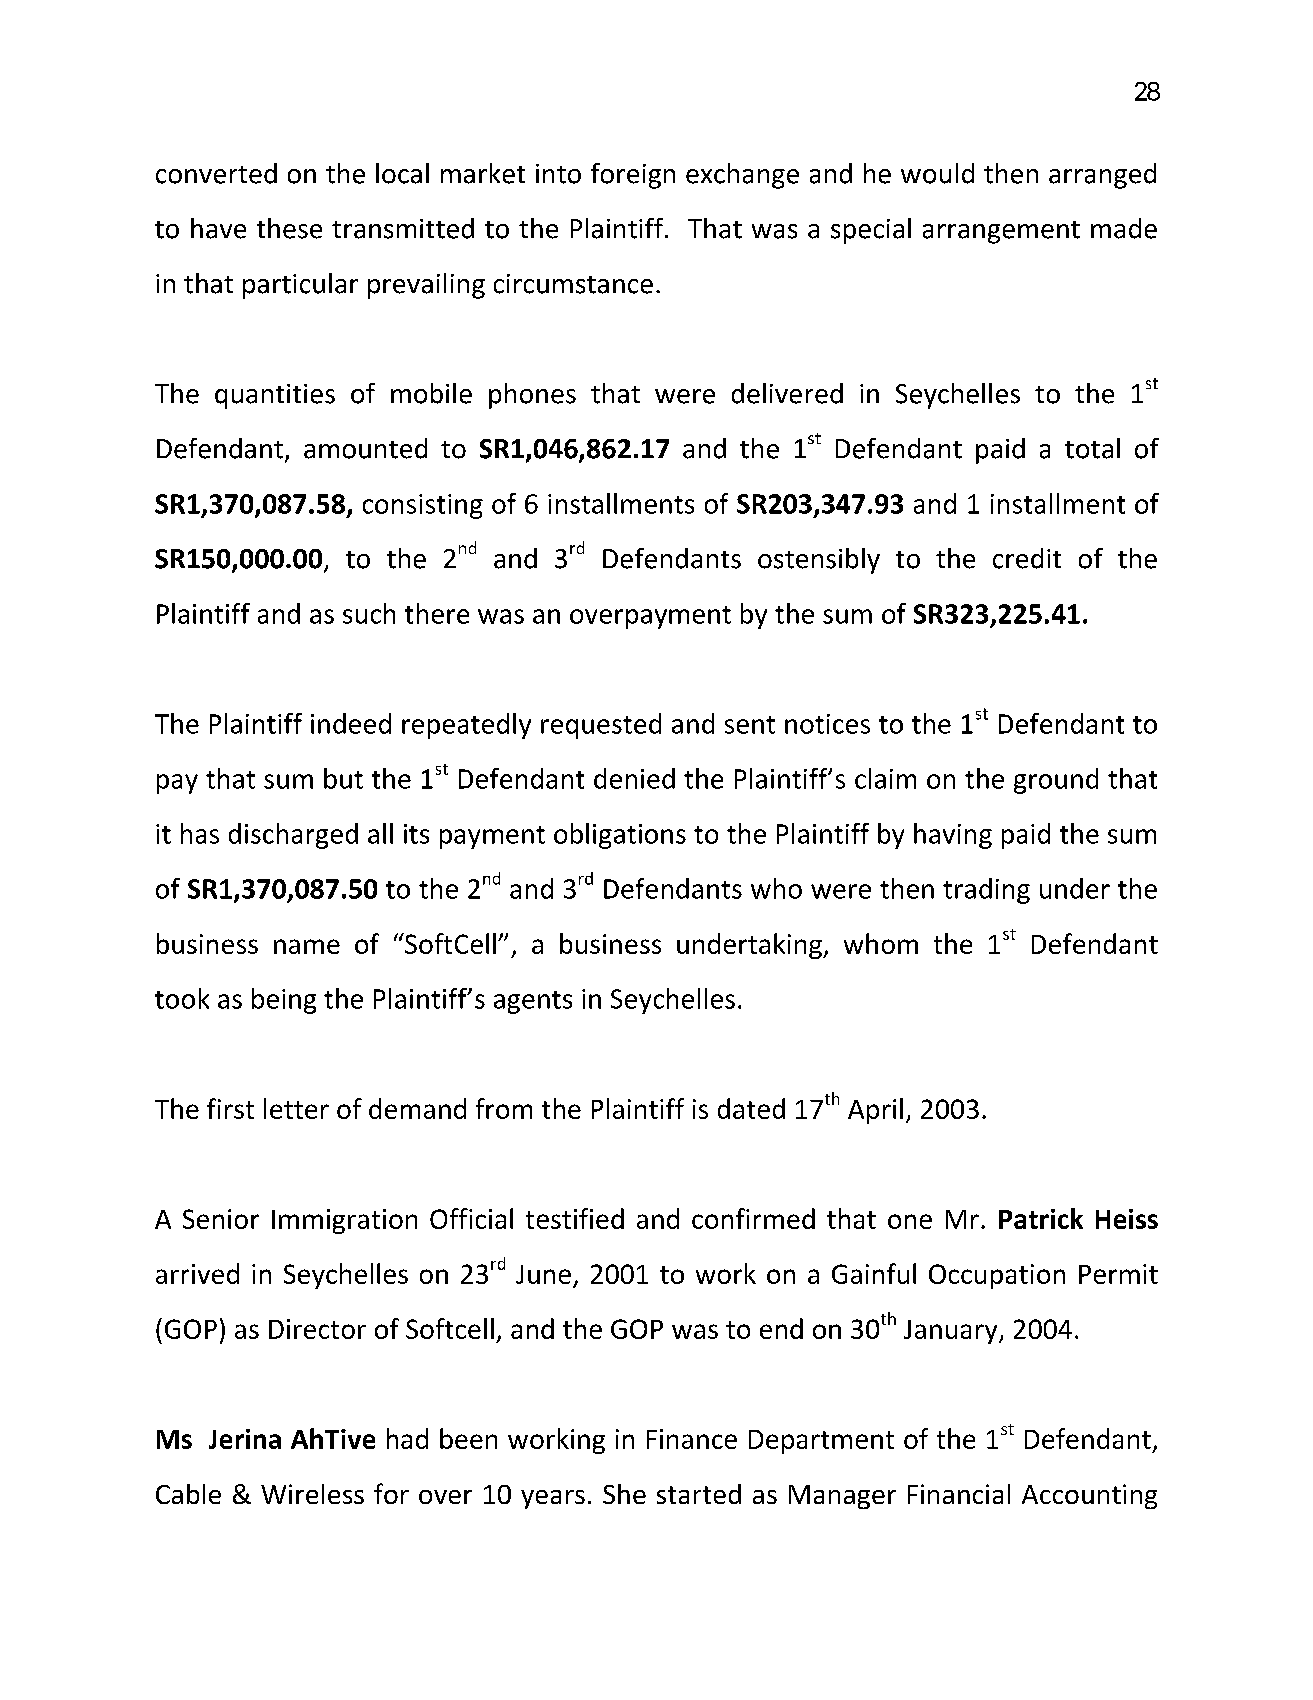 The height and width of the screenshot is (1700, 1313). What do you see at coordinates (1001, 232) in the screenshot?
I see `arrangement` at bounding box center [1001, 232].
